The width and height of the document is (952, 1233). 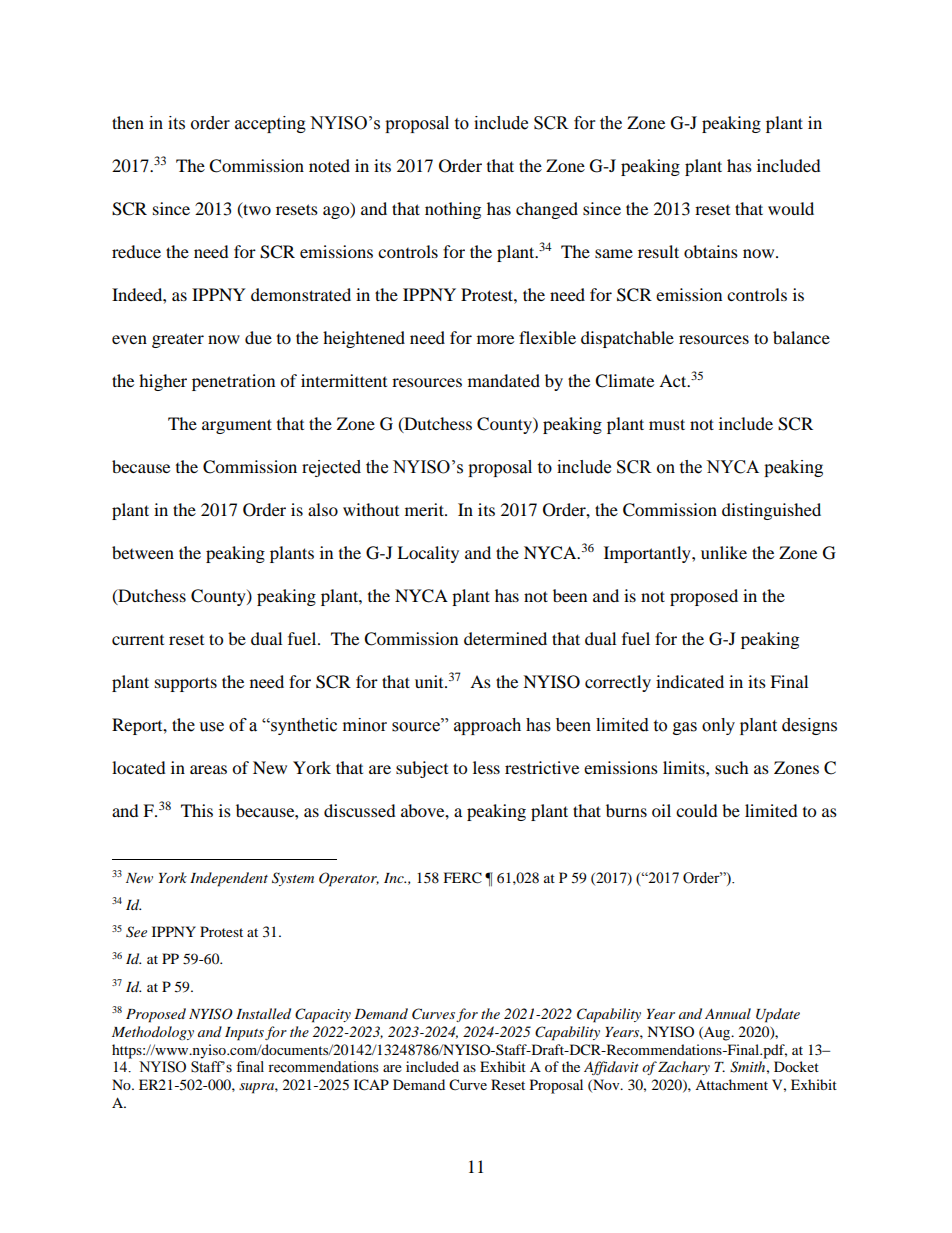 I want to click on less, so click(x=486, y=767).
